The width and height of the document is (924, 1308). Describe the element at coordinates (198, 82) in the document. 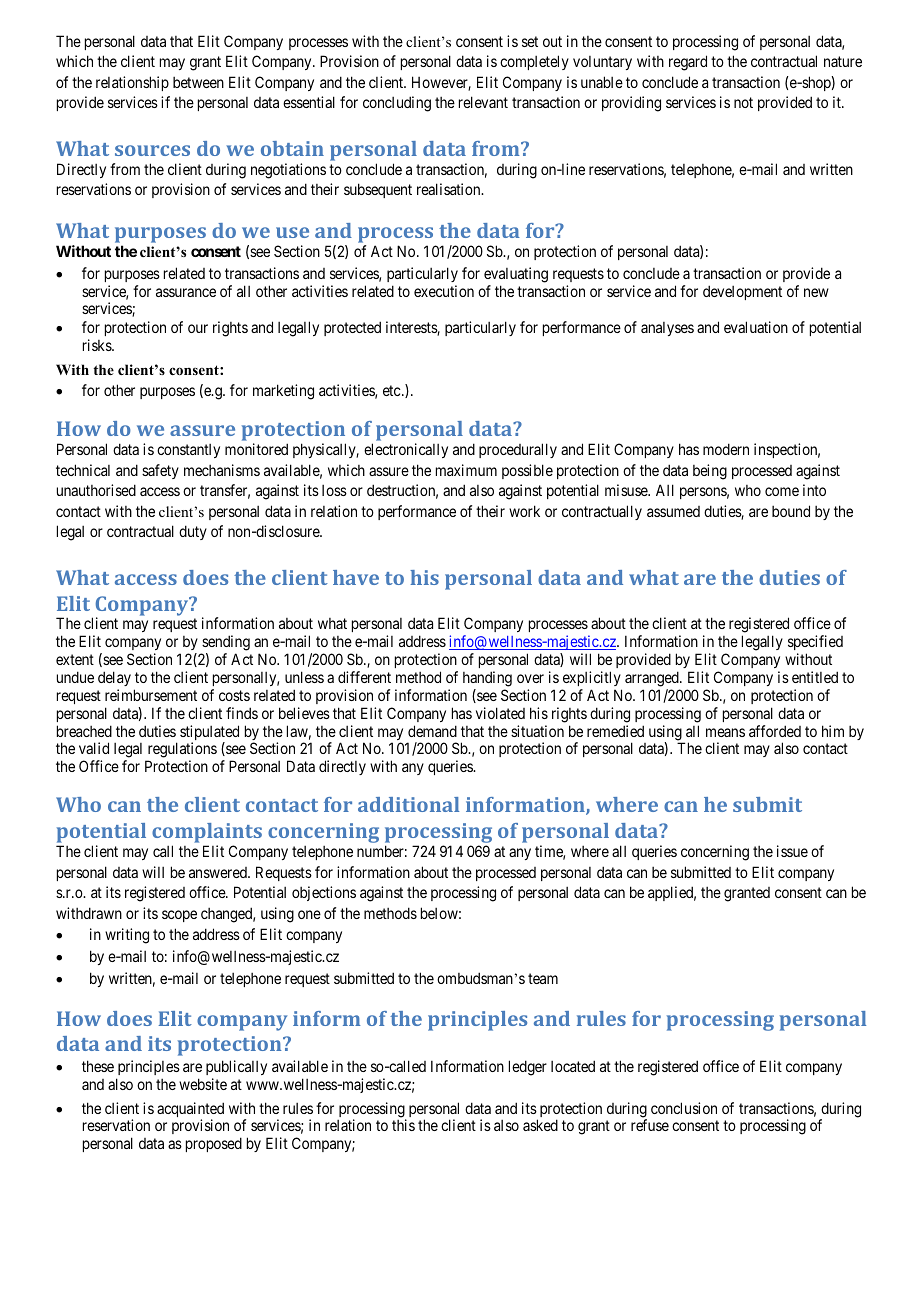

I see `between` at that location.
